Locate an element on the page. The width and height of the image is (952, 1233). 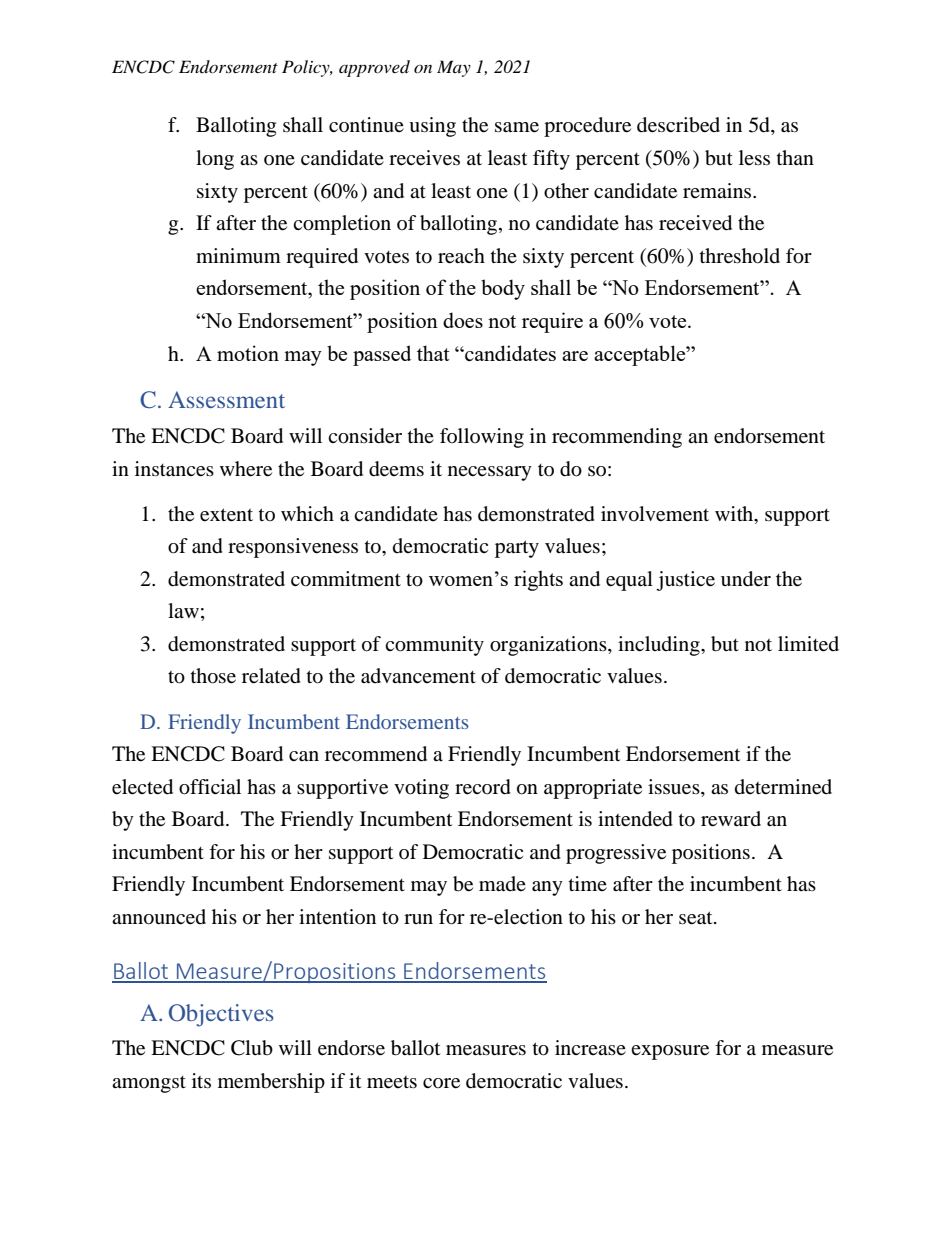
Assessment is located at coordinates (226, 399).
